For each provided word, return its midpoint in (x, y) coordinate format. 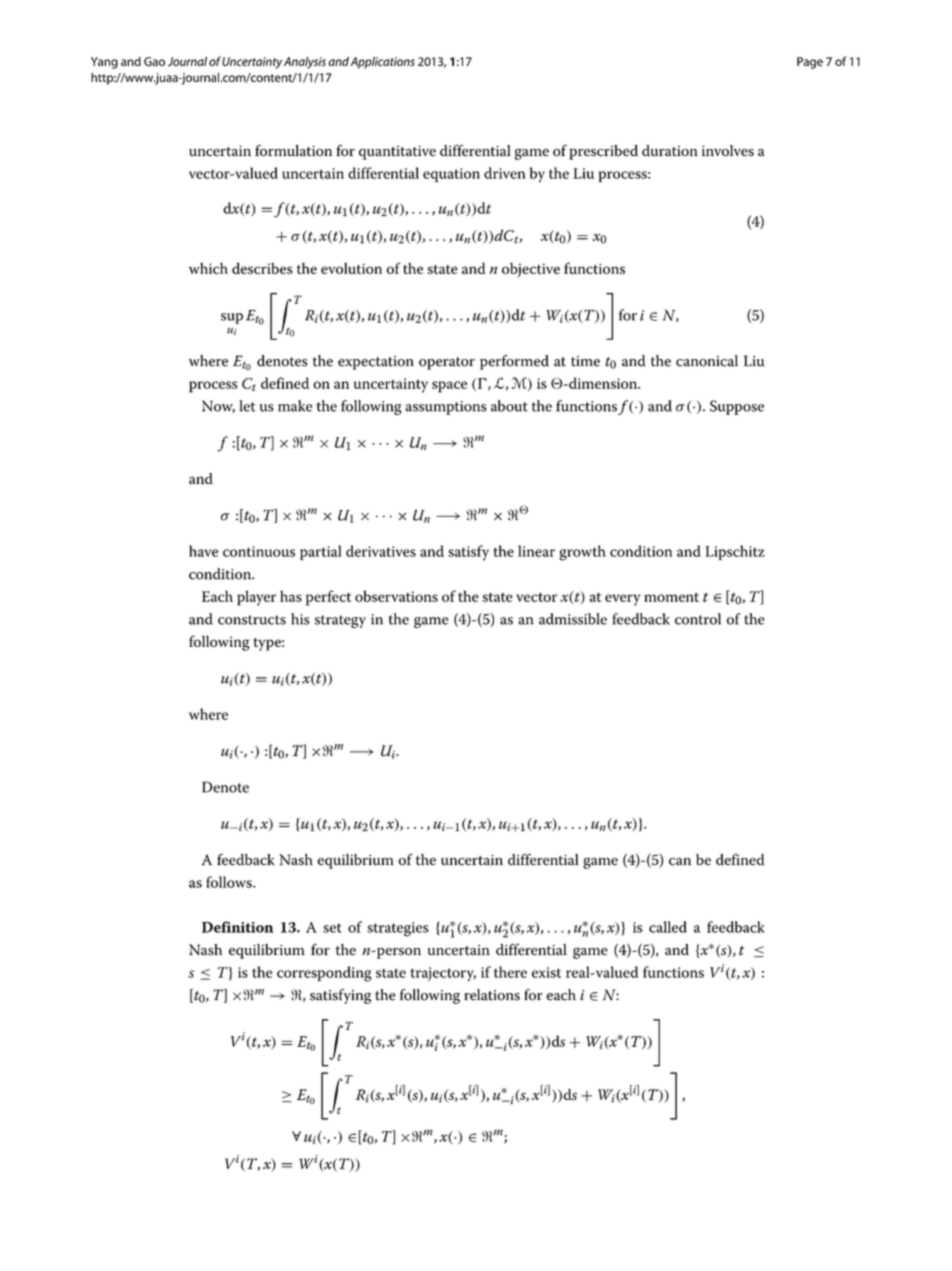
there (510, 972)
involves (728, 151)
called (668, 927)
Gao (154, 61)
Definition (237, 927)
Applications (383, 62)
